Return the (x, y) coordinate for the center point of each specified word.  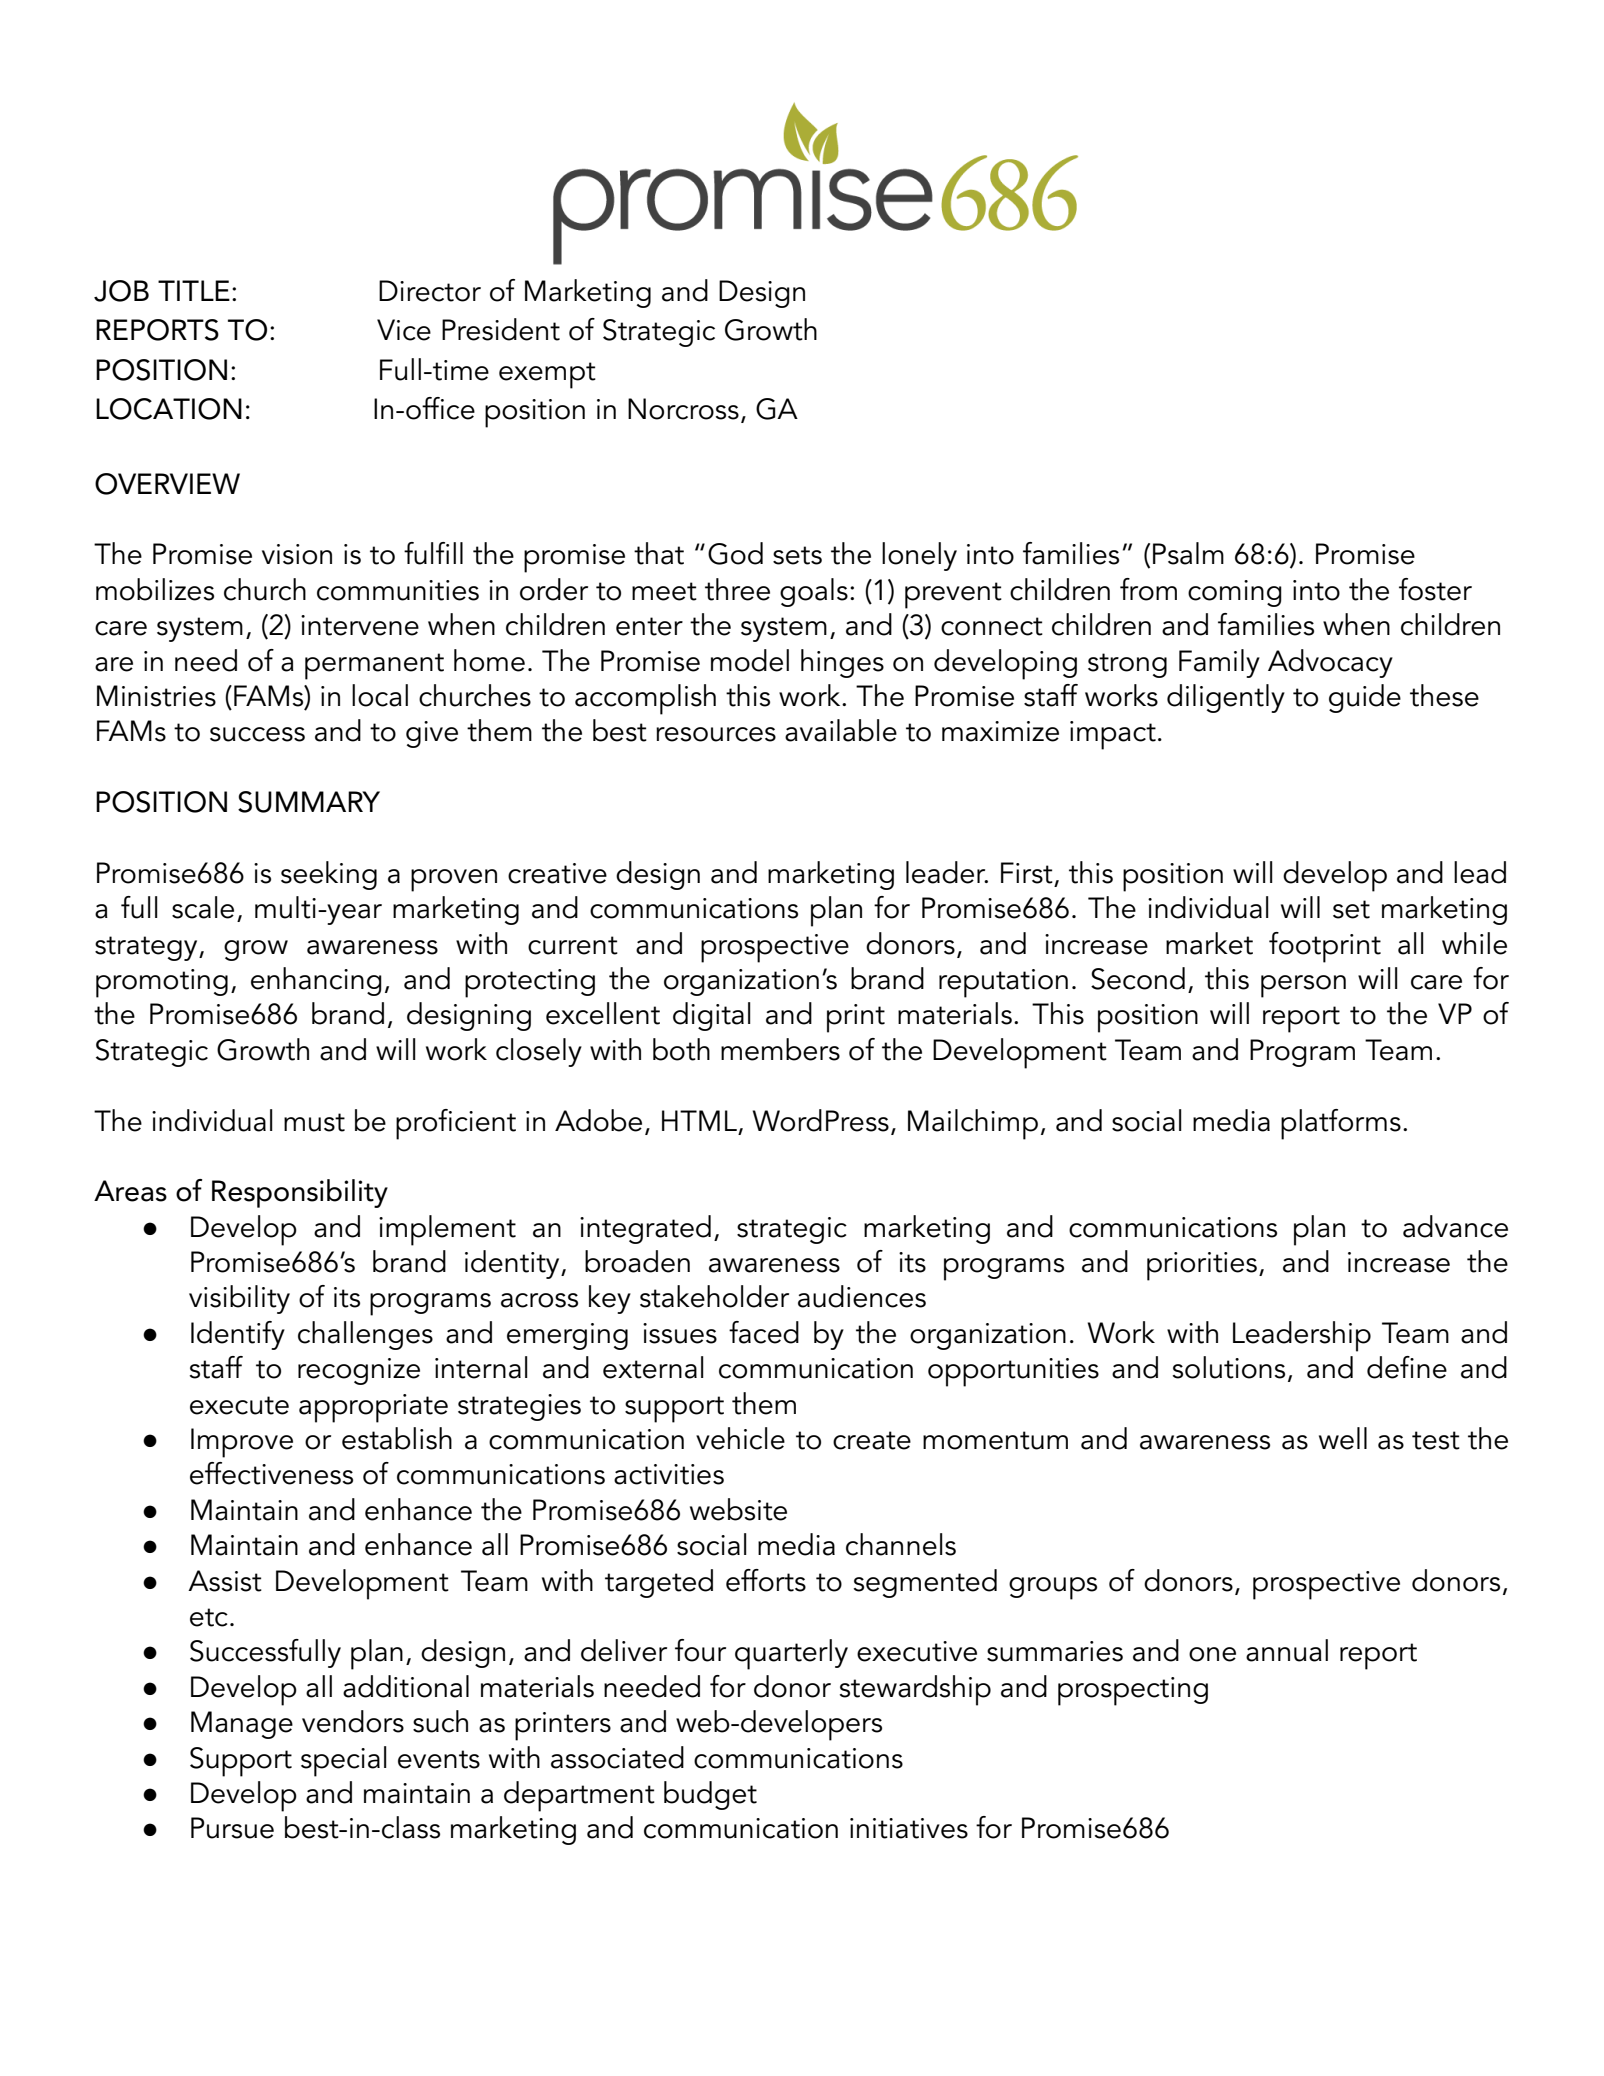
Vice (404, 330)
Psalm (1188, 553)
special (344, 1761)
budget (710, 1795)
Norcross (683, 409)
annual (1287, 1650)
